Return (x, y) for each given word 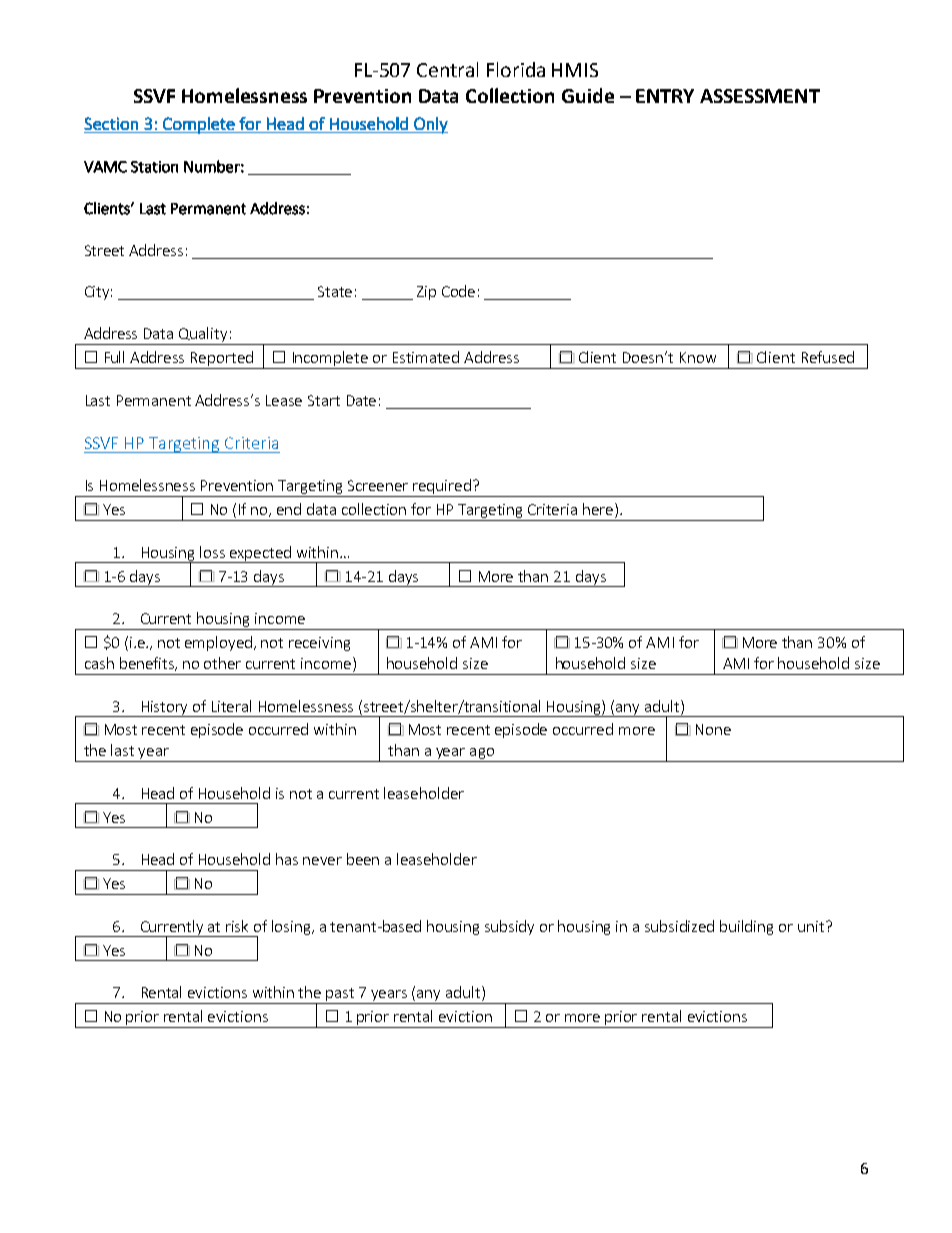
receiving (319, 644)
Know (698, 357)
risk (237, 926)
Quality (203, 336)
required (442, 488)
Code (458, 291)
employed (218, 643)
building (746, 927)
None (713, 729)
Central (447, 69)
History (165, 709)
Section (111, 123)
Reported (222, 360)
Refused (828, 357)
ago (482, 755)
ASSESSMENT (760, 96)
